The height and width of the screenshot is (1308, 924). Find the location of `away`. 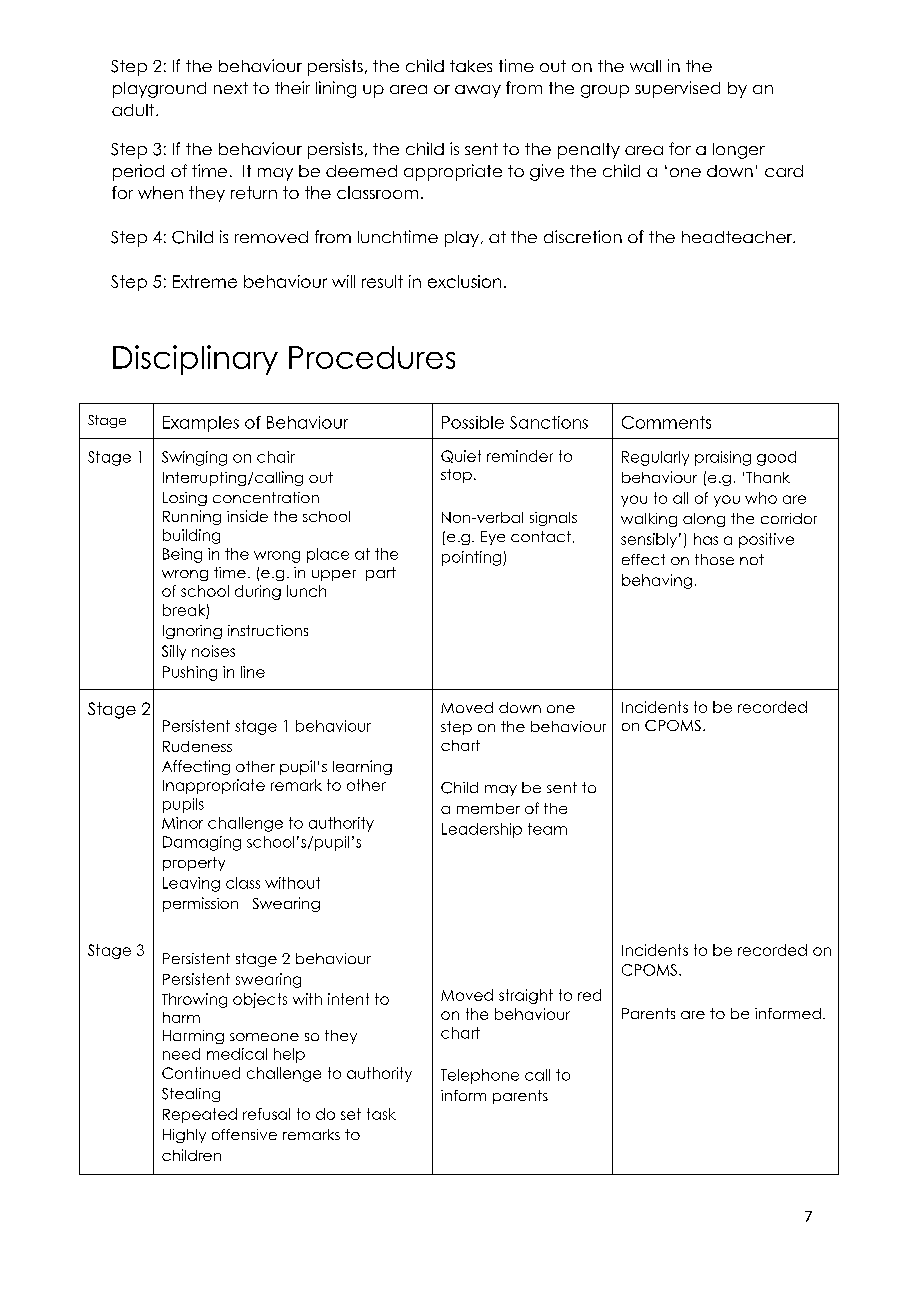

away is located at coordinates (478, 91).
